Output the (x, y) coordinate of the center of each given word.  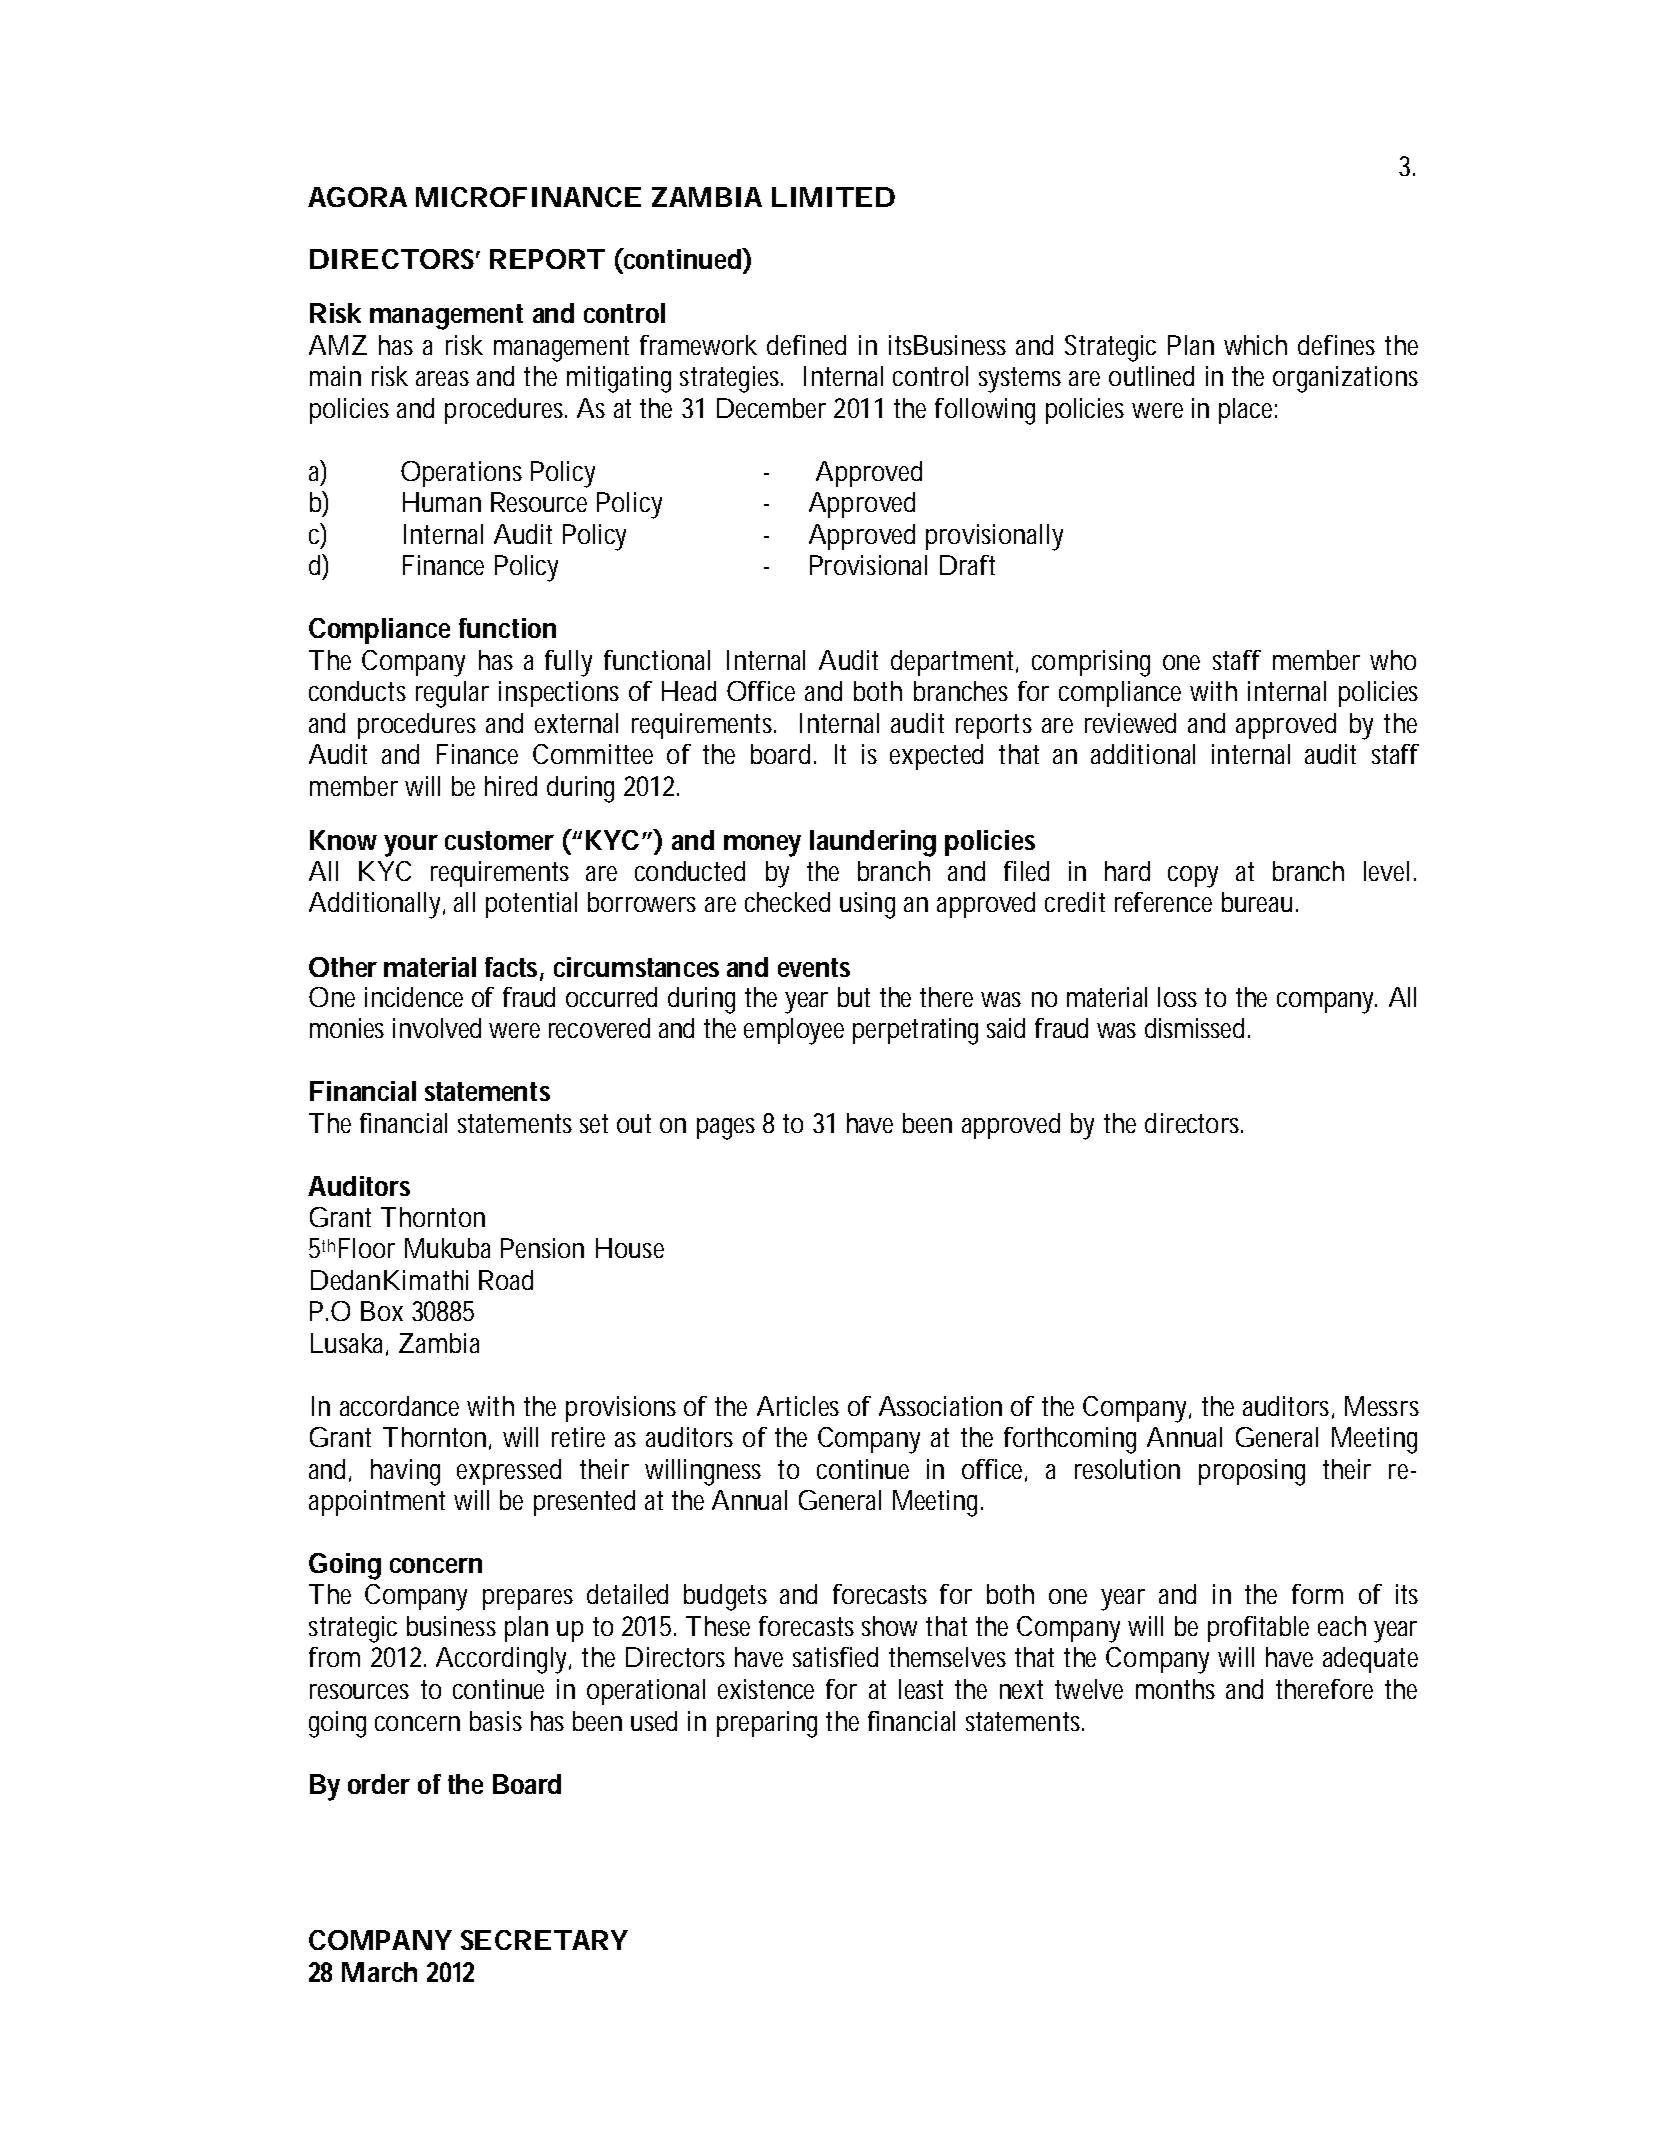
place (1245, 411)
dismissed (1194, 1028)
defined (806, 345)
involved (437, 1028)
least (921, 1689)
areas (442, 378)
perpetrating (915, 1031)
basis (496, 1721)
